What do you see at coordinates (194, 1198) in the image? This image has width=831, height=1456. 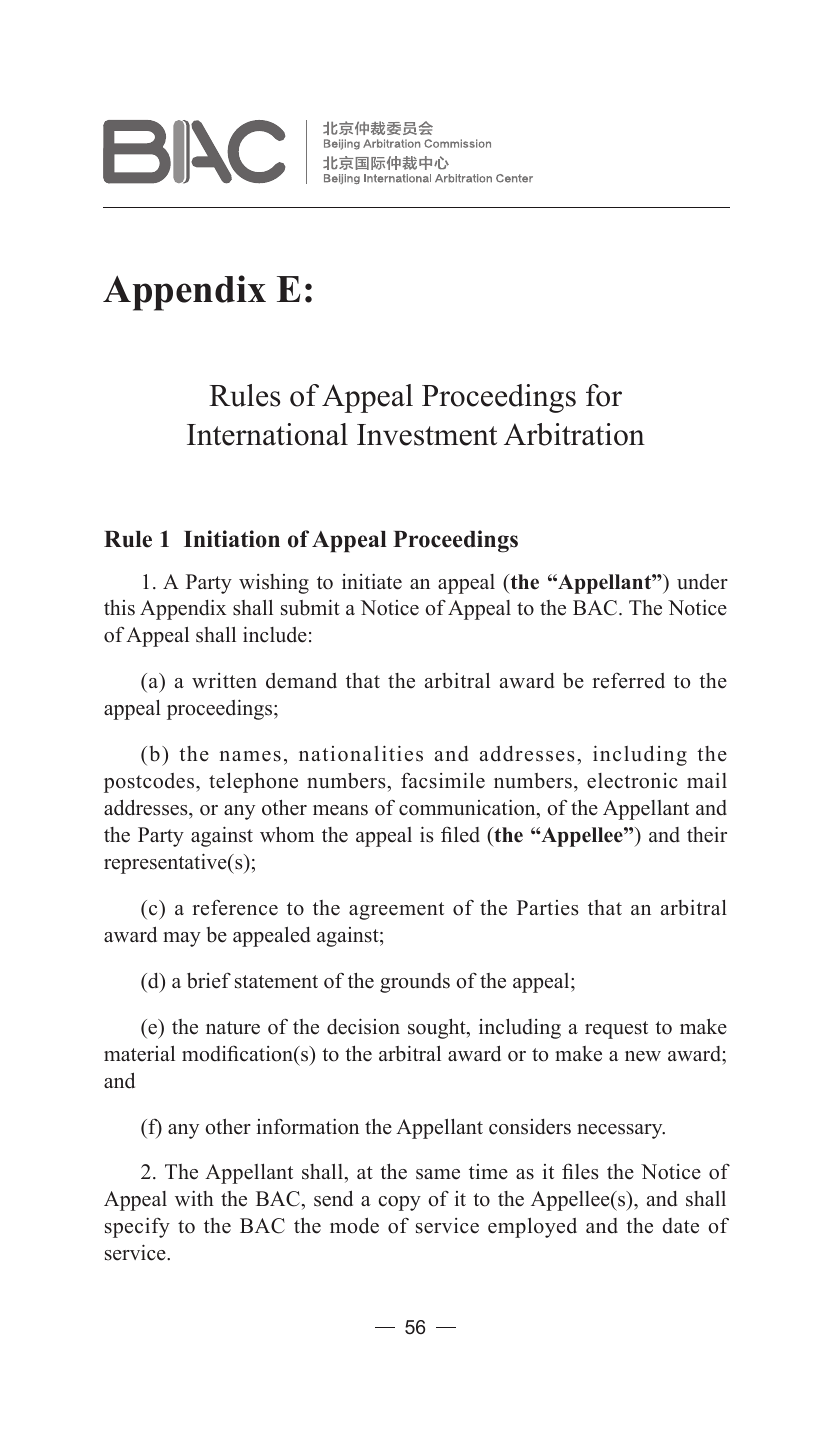 I see `with` at bounding box center [194, 1198].
